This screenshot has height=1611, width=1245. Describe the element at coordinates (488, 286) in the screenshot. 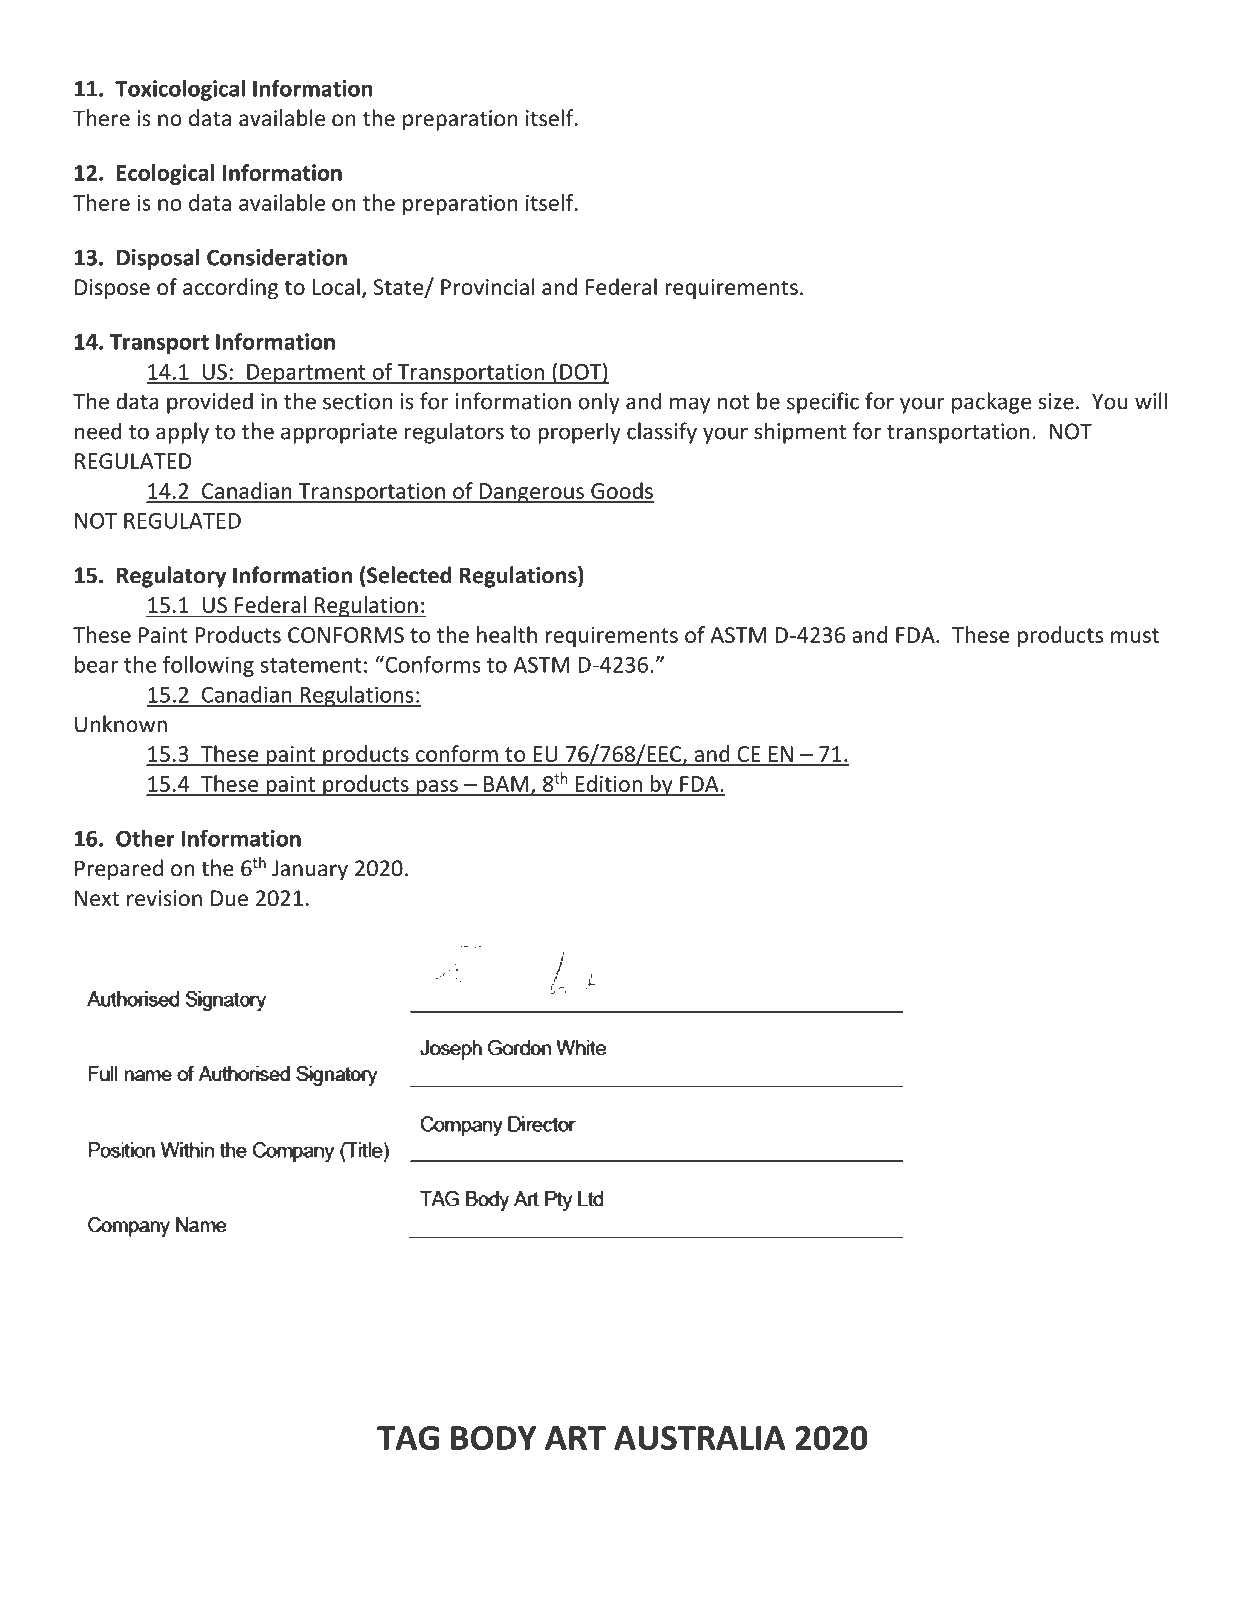

I see `Provincial` at that location.
